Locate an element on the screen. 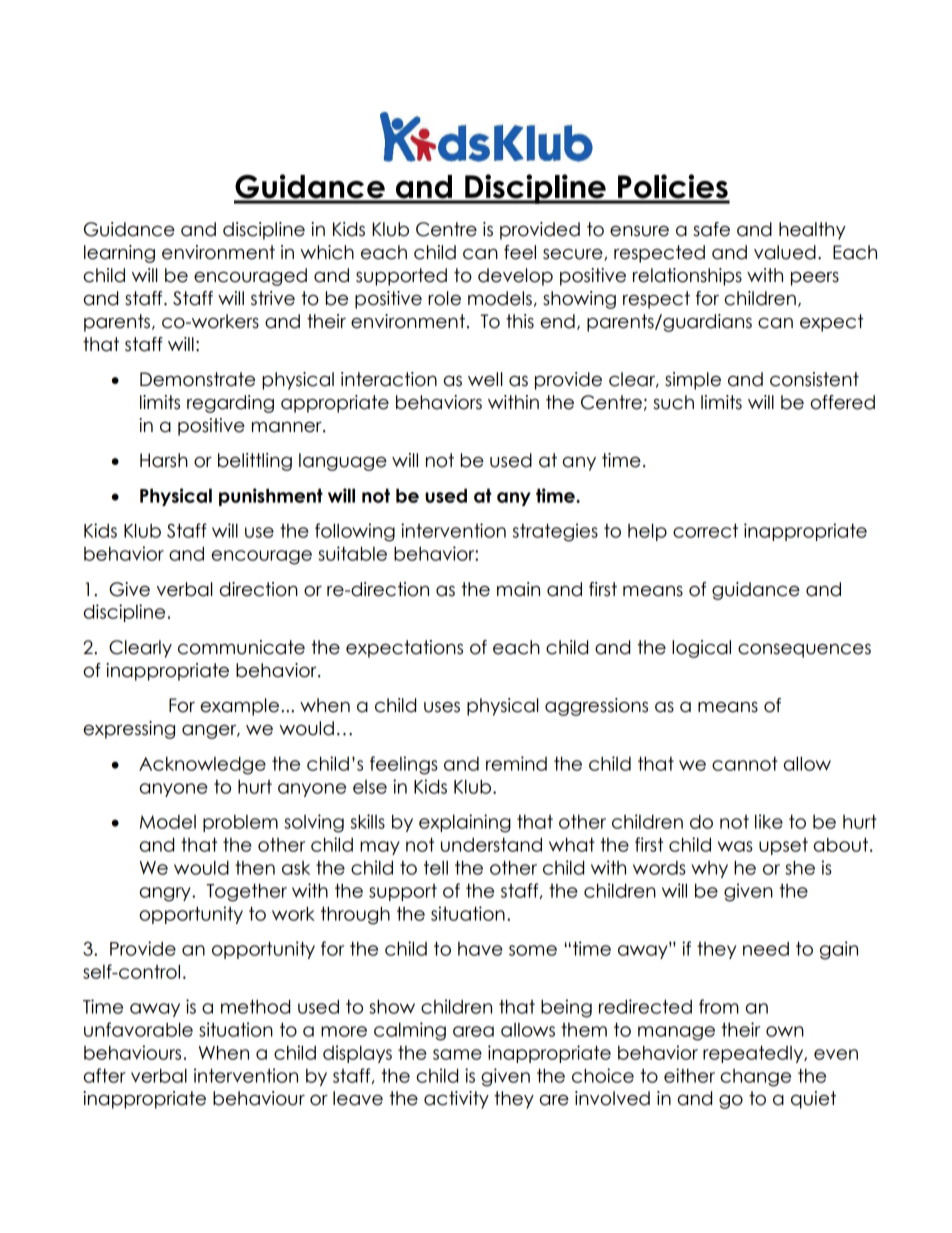 The height and width of the screenshot is (1233, 952). develop is located at coordinates (515, 277).
